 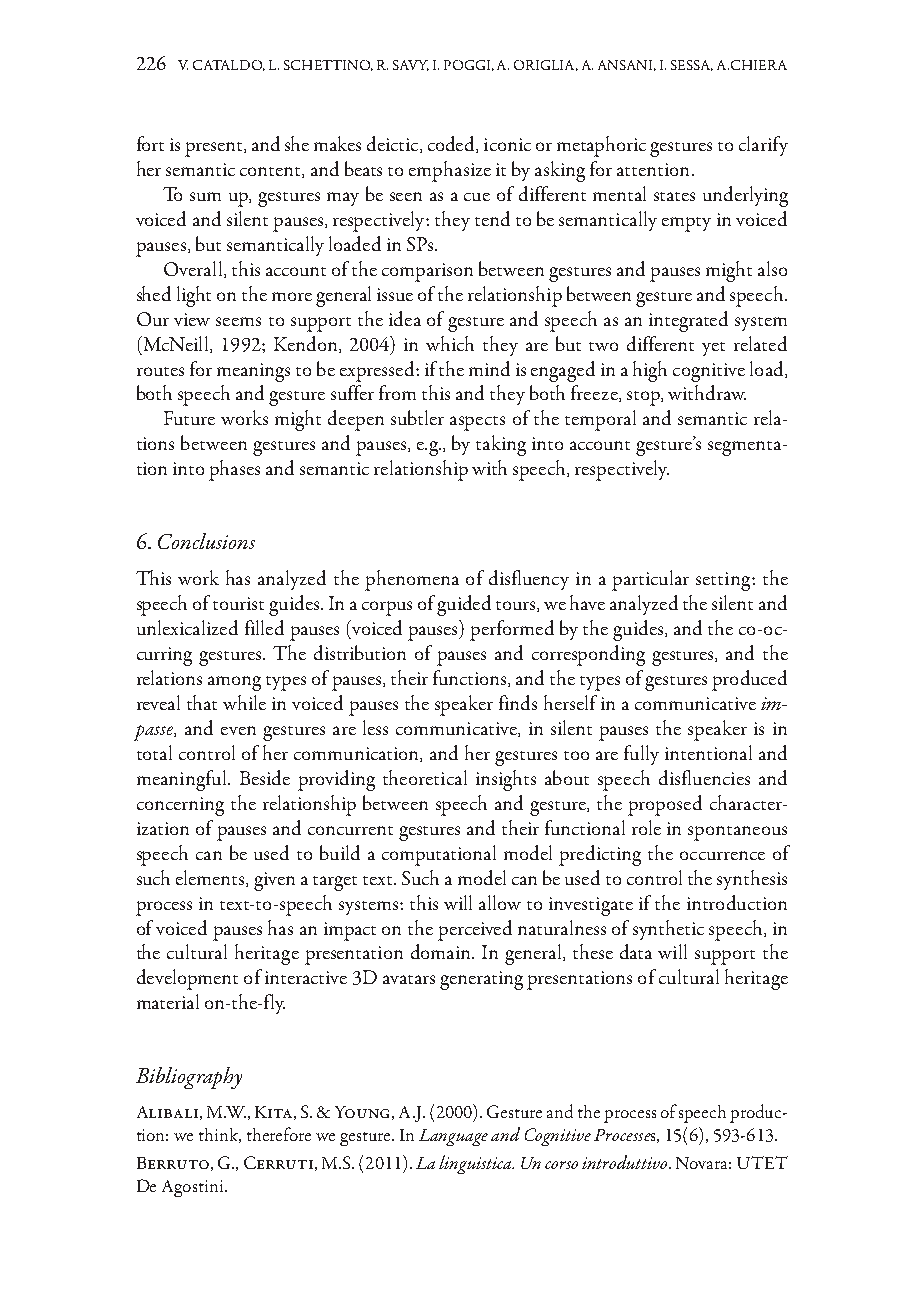 I want to click on corso, so click(x=561, y=1165).
